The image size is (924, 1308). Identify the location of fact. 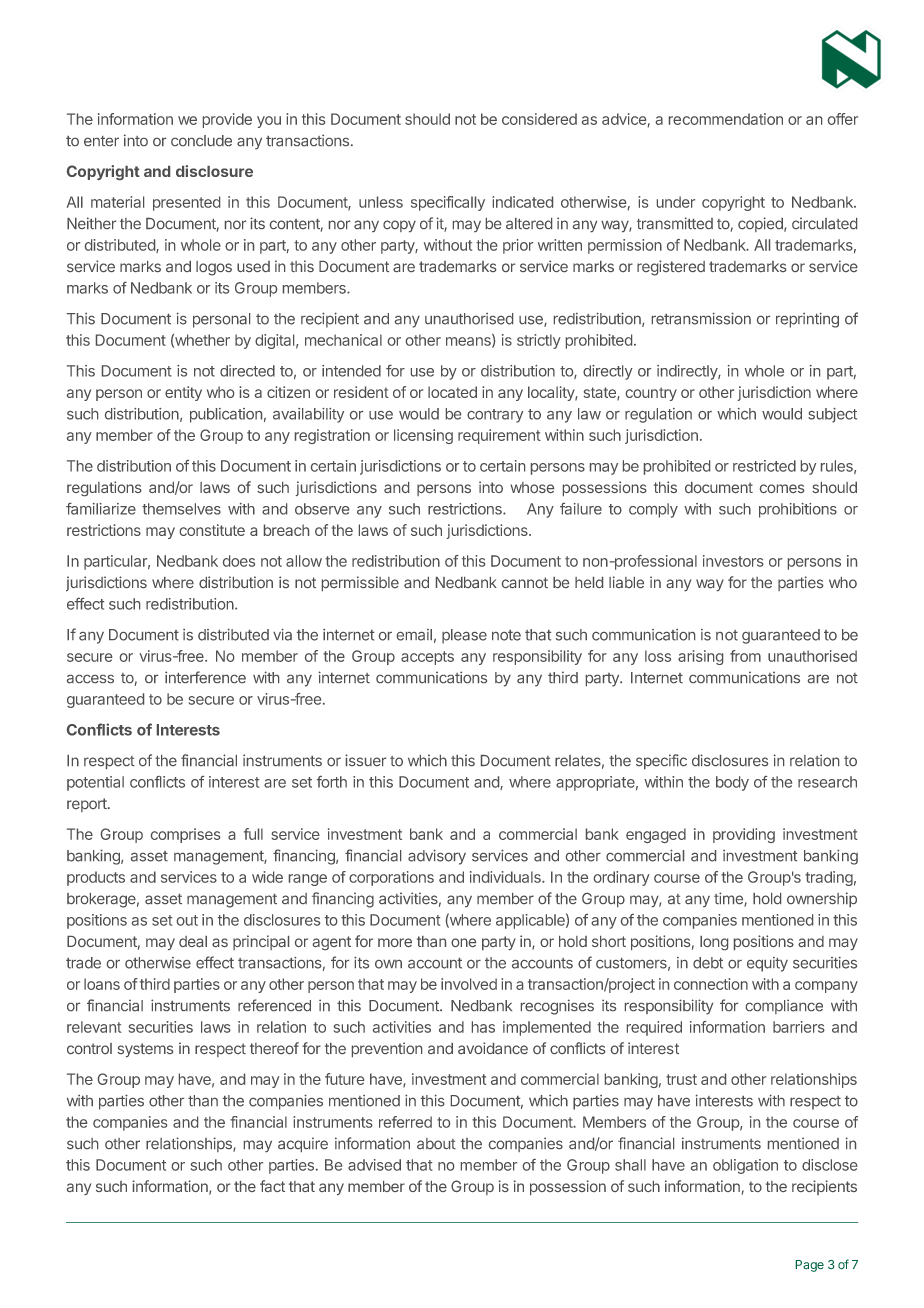
(272, 1186).
